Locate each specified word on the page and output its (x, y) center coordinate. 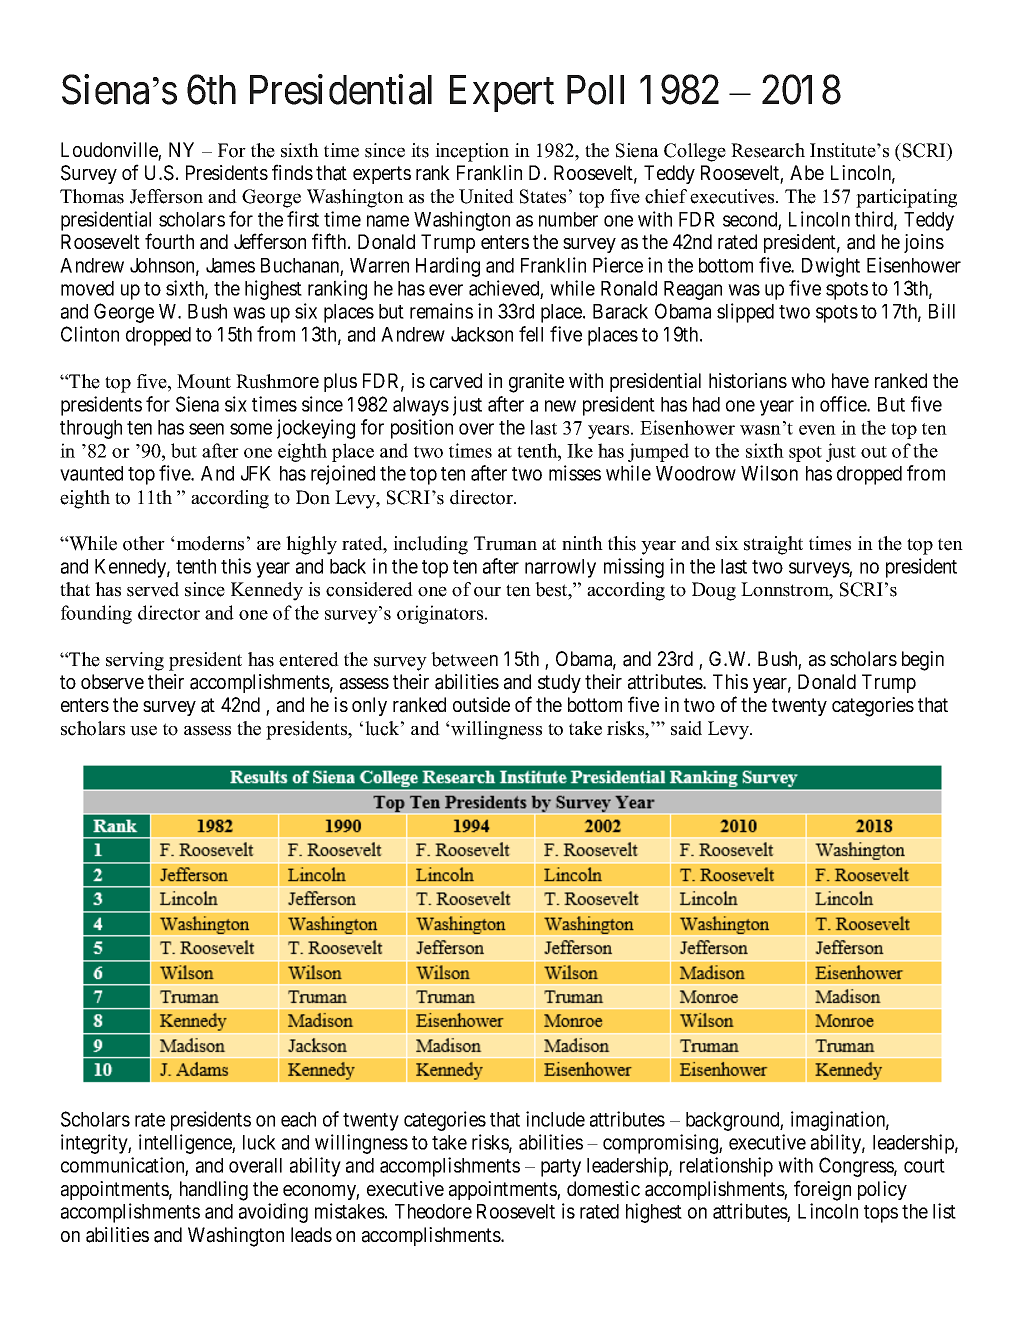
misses (575, 473)
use (143, 730)
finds (292, 172)
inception (472, 152)
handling (214, 1191)
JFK (256, 473)
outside (481, 704)
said (686, 728)
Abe (807, 172)
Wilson (769, 473)
